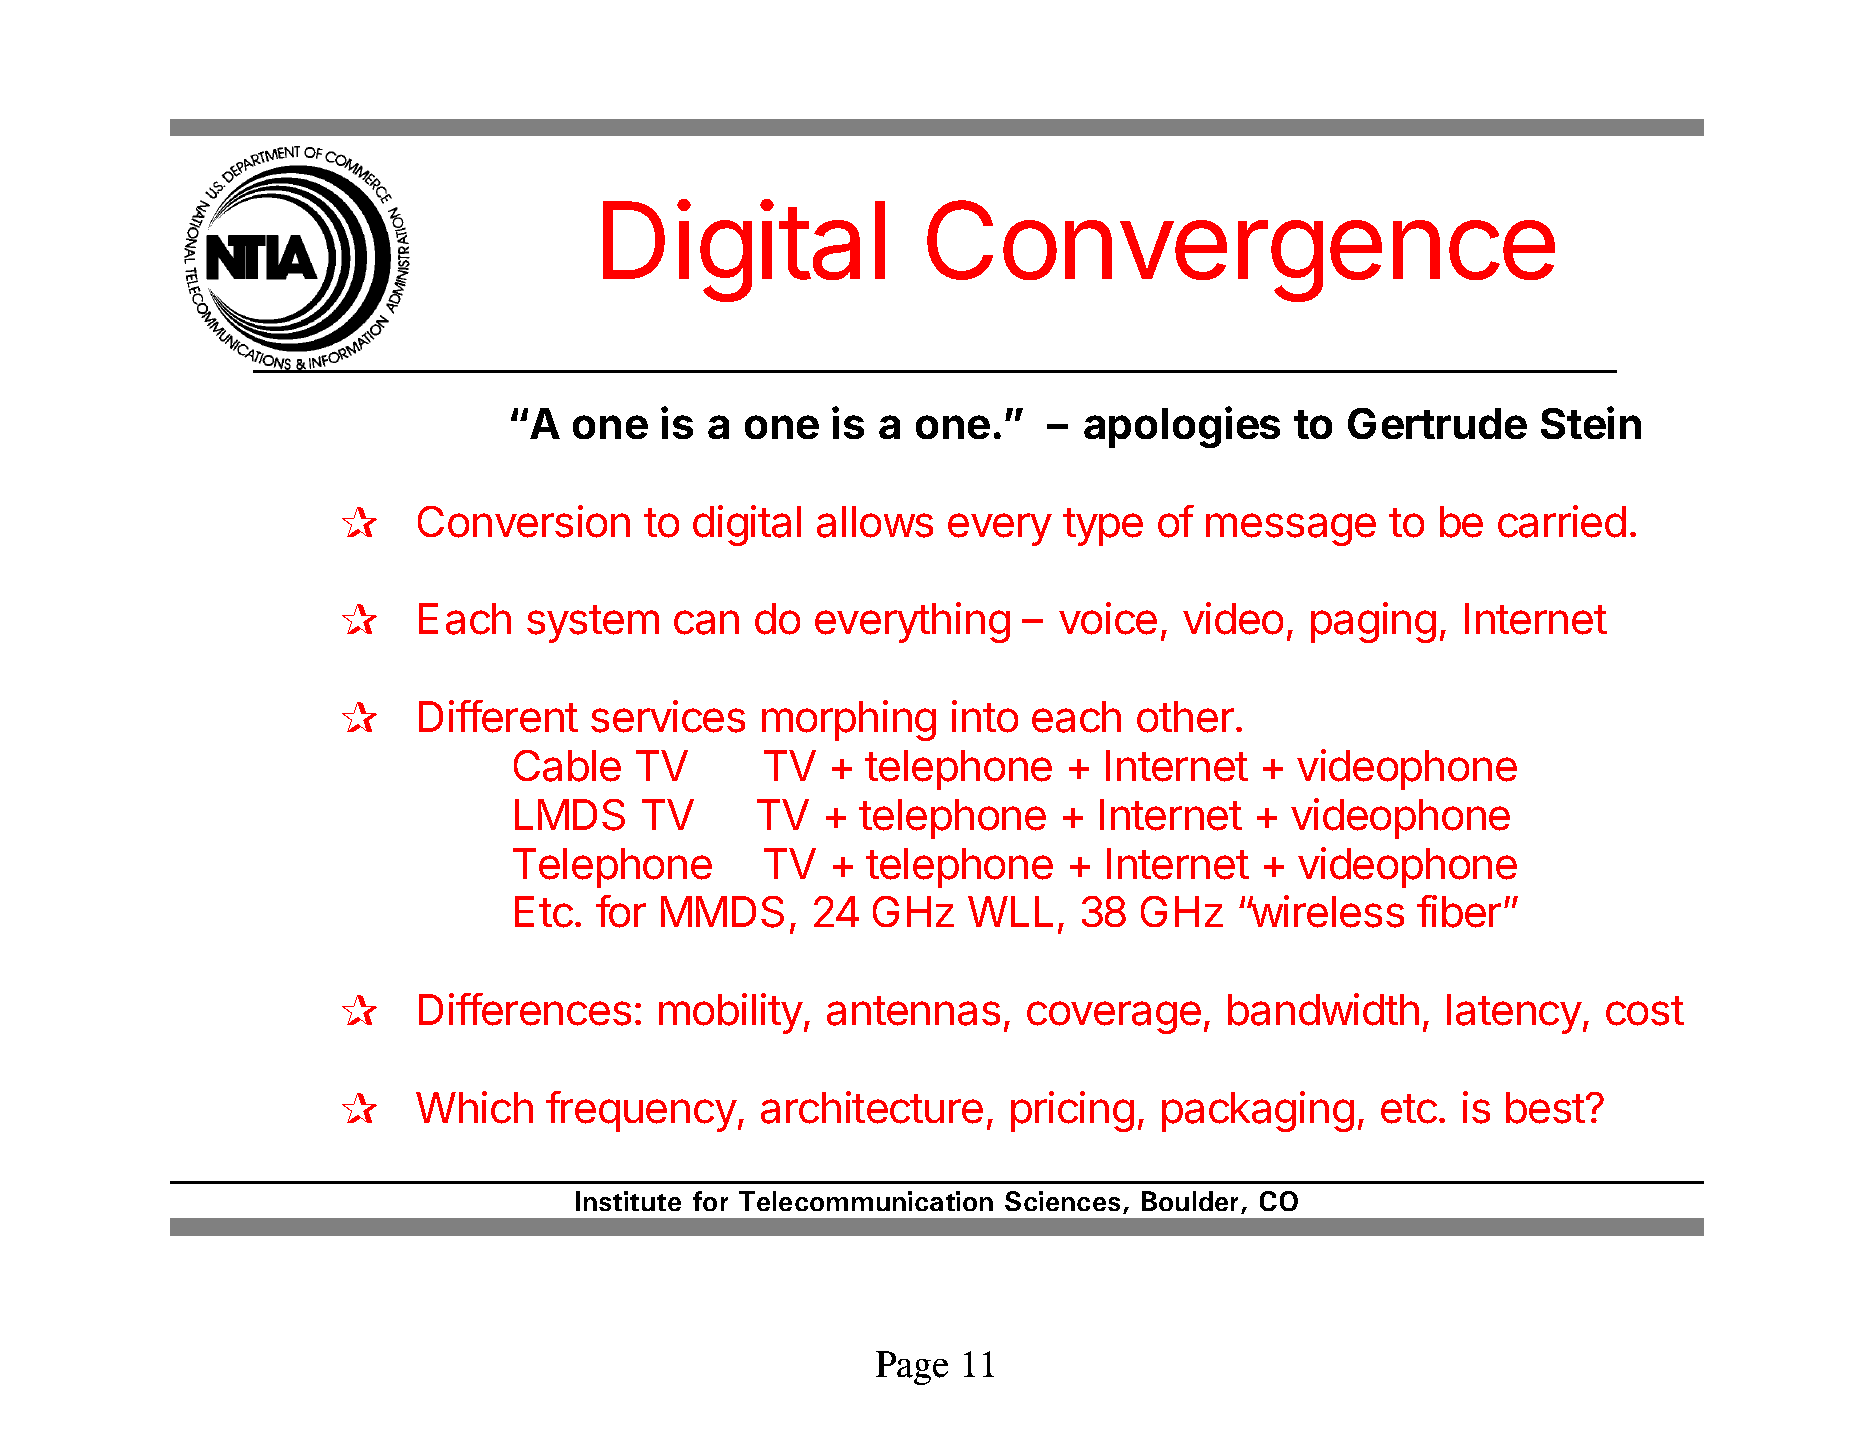  What do you see at coordinates (1437, 423) in the page?
I see `Gertrude` at bounding box center [1437, 423].
